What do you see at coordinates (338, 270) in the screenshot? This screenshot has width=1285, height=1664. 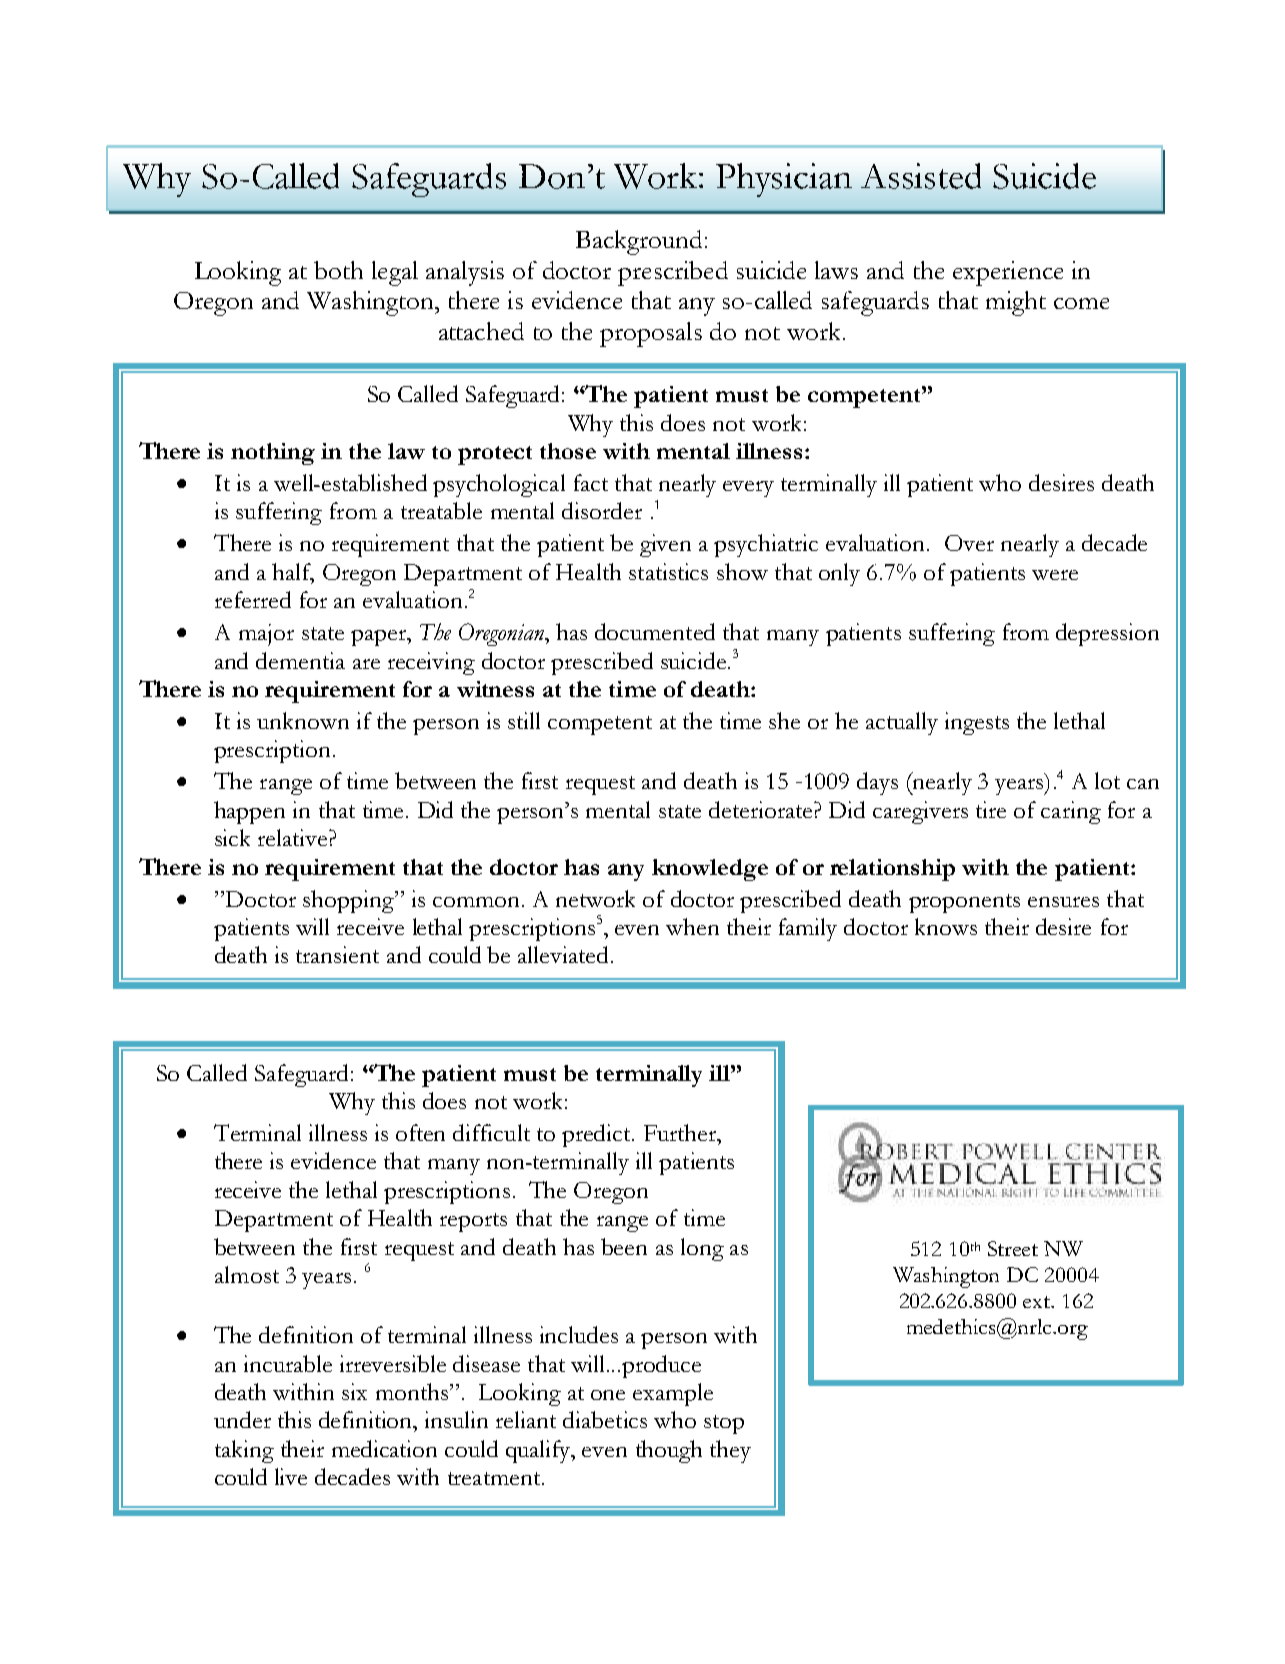 I see `both` at bounding box center [338, 270].
